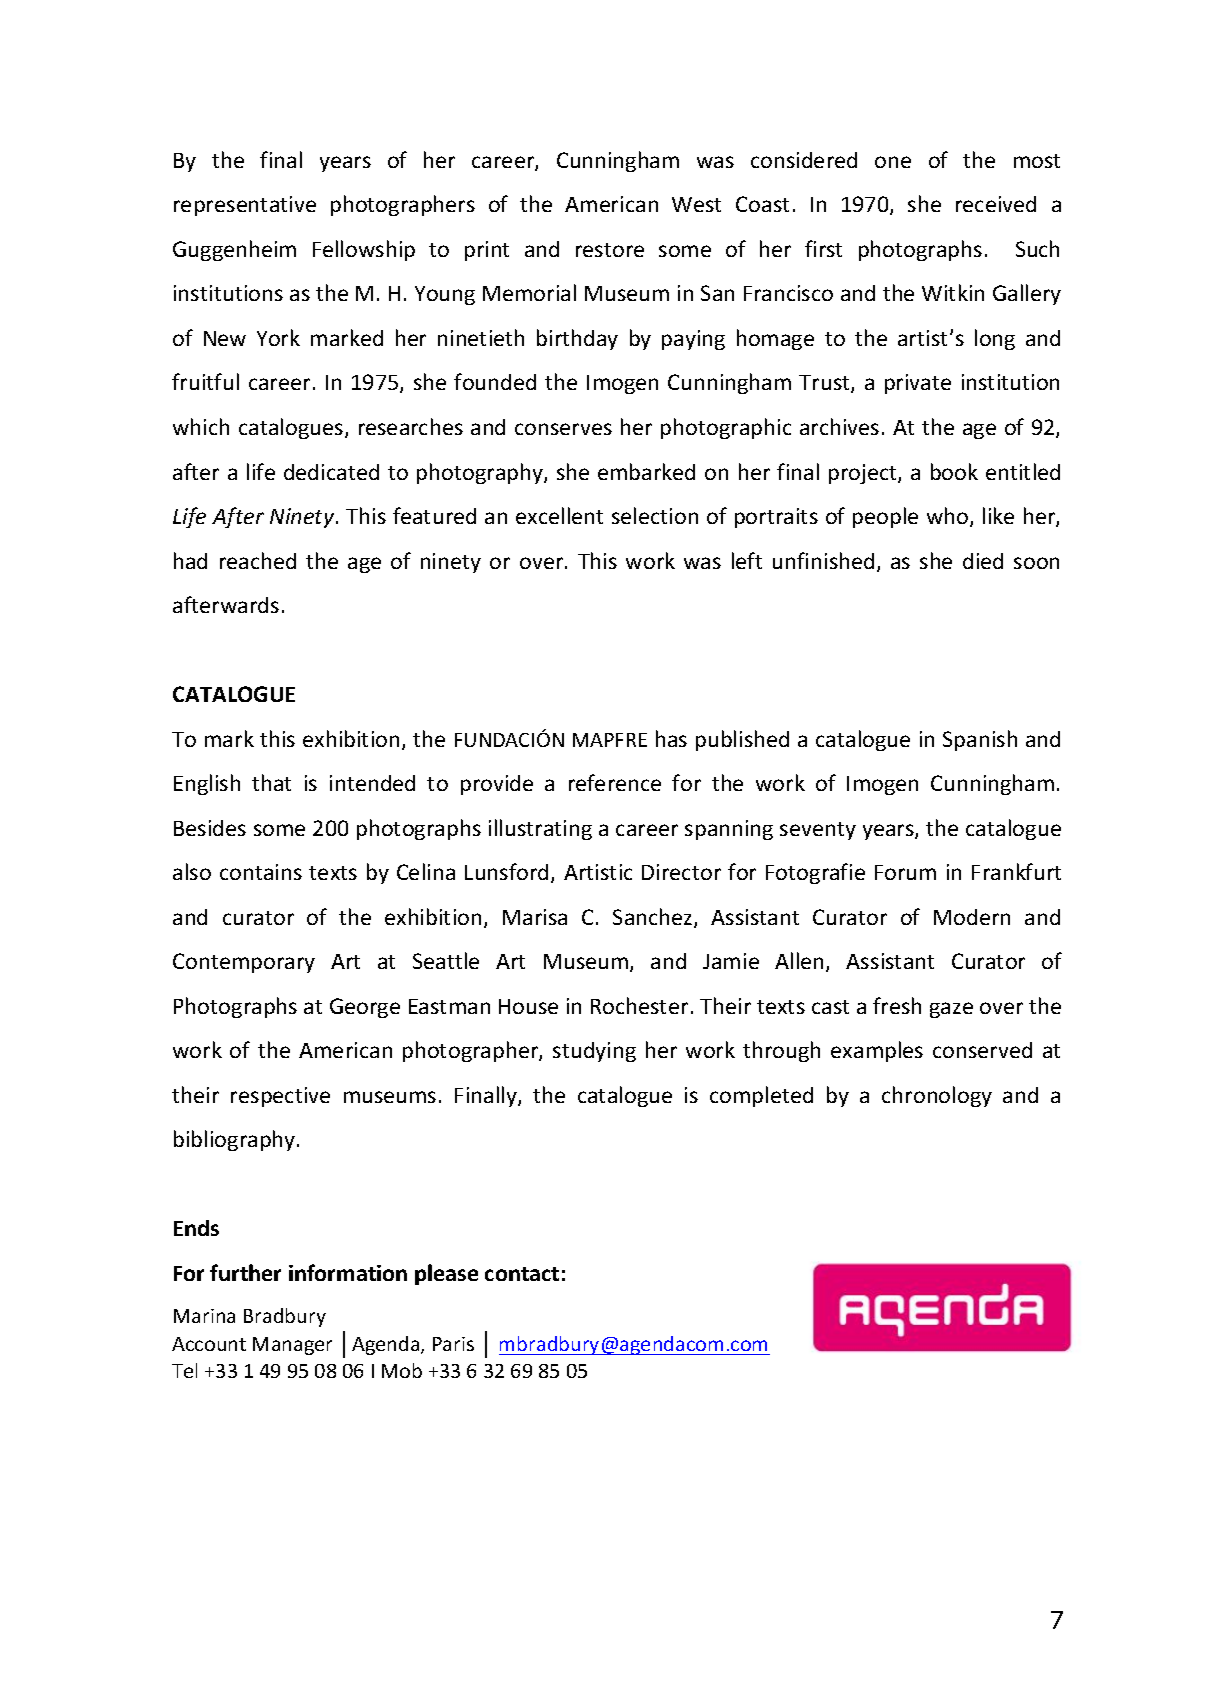  What do you see at coordinates (245, 206) in the page?
I see `representative` at bounding box center [245, 206].
